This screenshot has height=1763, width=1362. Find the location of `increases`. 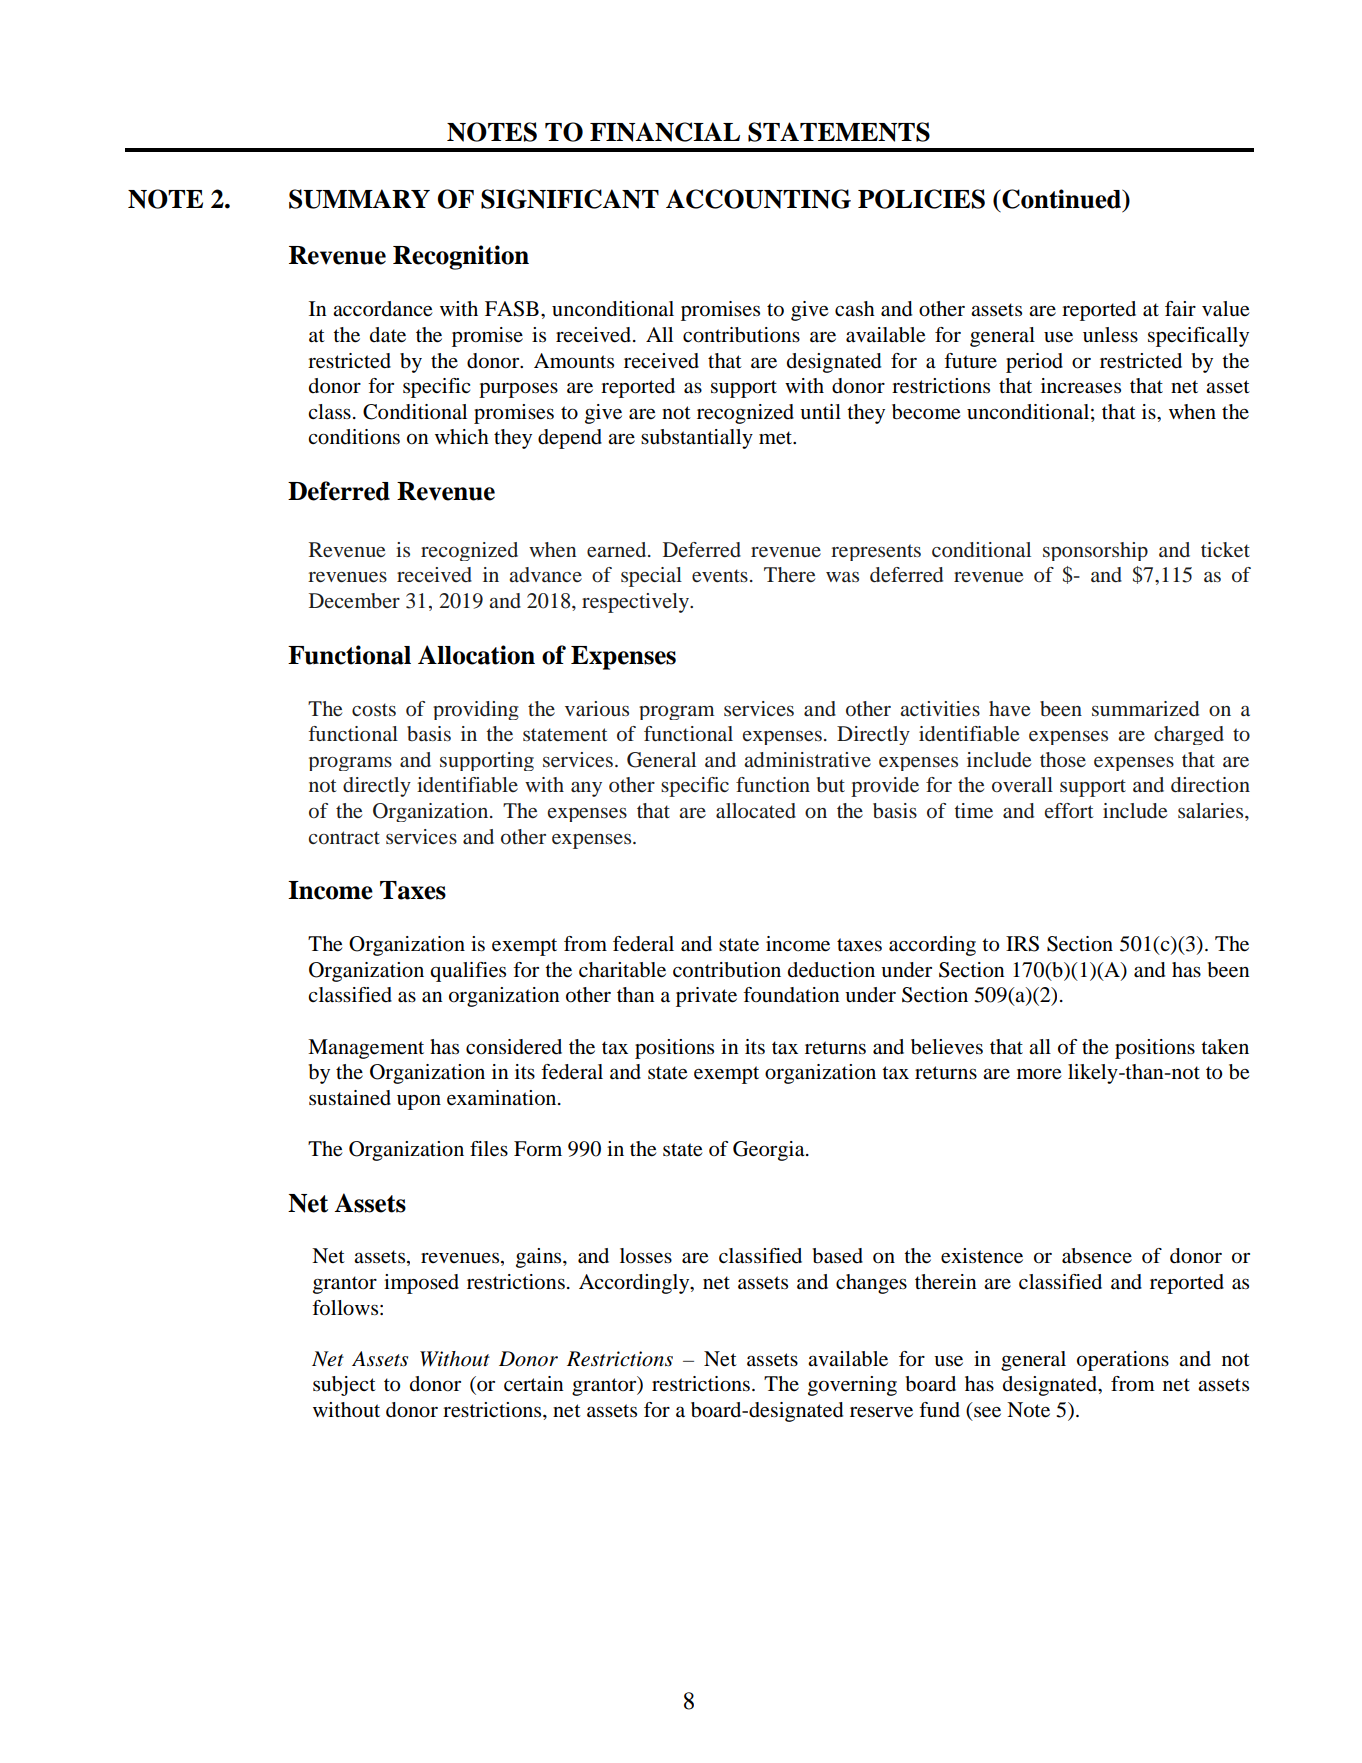

increases is located at coordinates (1081, 386).
